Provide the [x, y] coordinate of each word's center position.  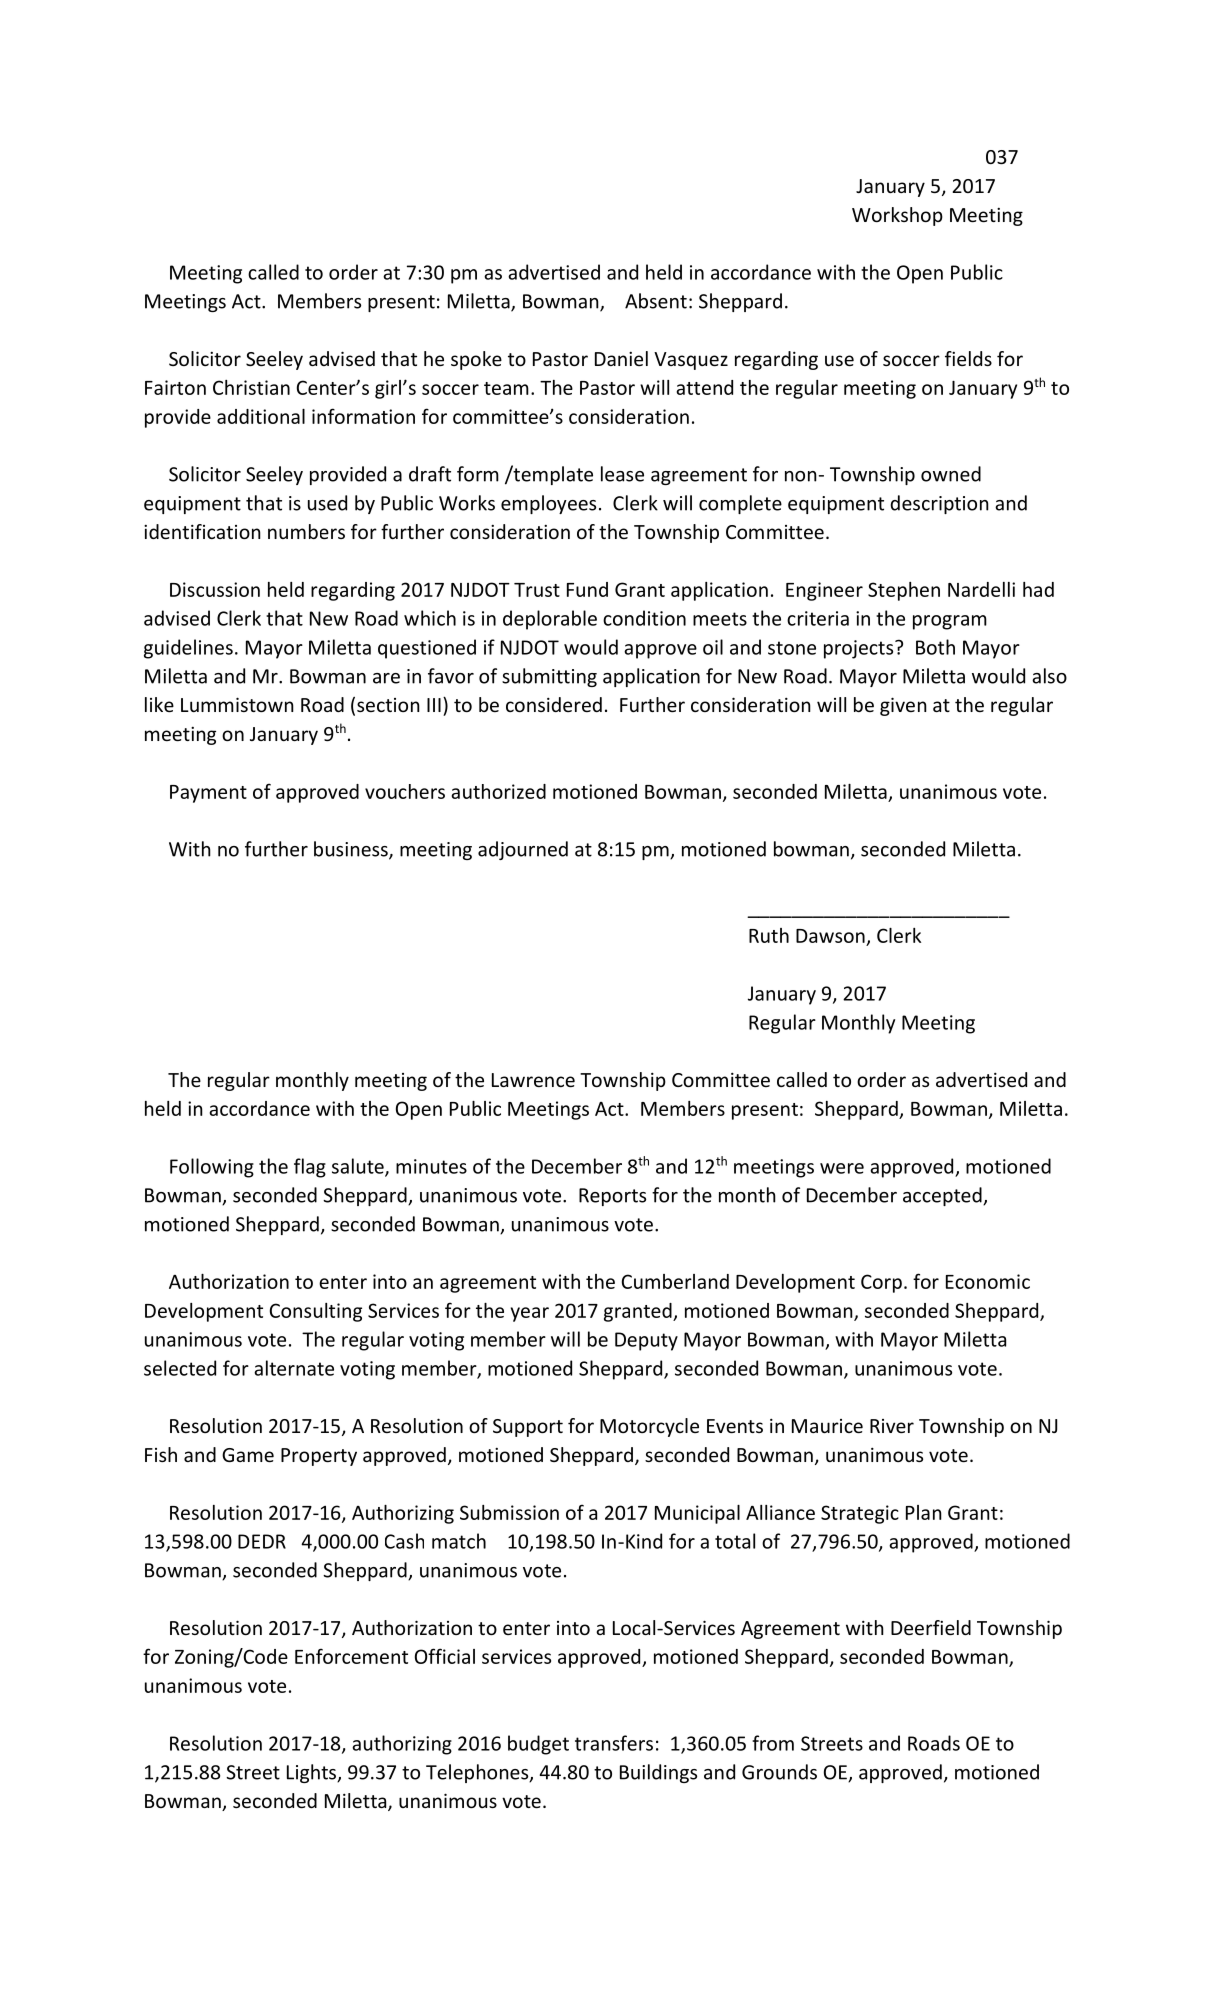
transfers [614, 1743]
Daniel [621, 358]
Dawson [830, 936]
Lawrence [533, 1080]
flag [310, 1168]
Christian [251, 387]
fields [968, 358]
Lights [312, 1773]
